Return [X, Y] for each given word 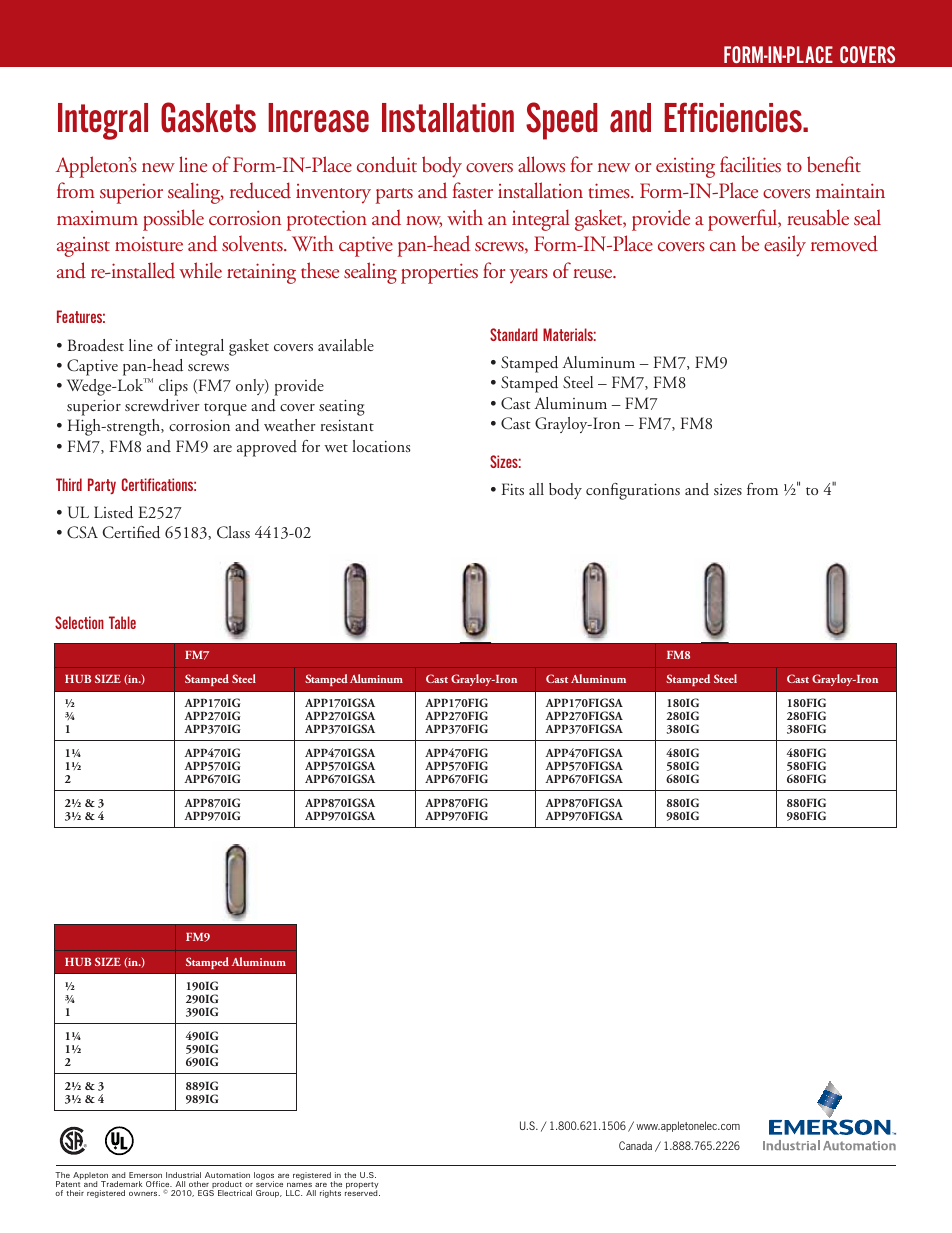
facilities [750, 164]
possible [173, 220]
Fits [513, 489]
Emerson [145, 1175]
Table [122, 622]
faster [473, 190]
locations [381, 446]
